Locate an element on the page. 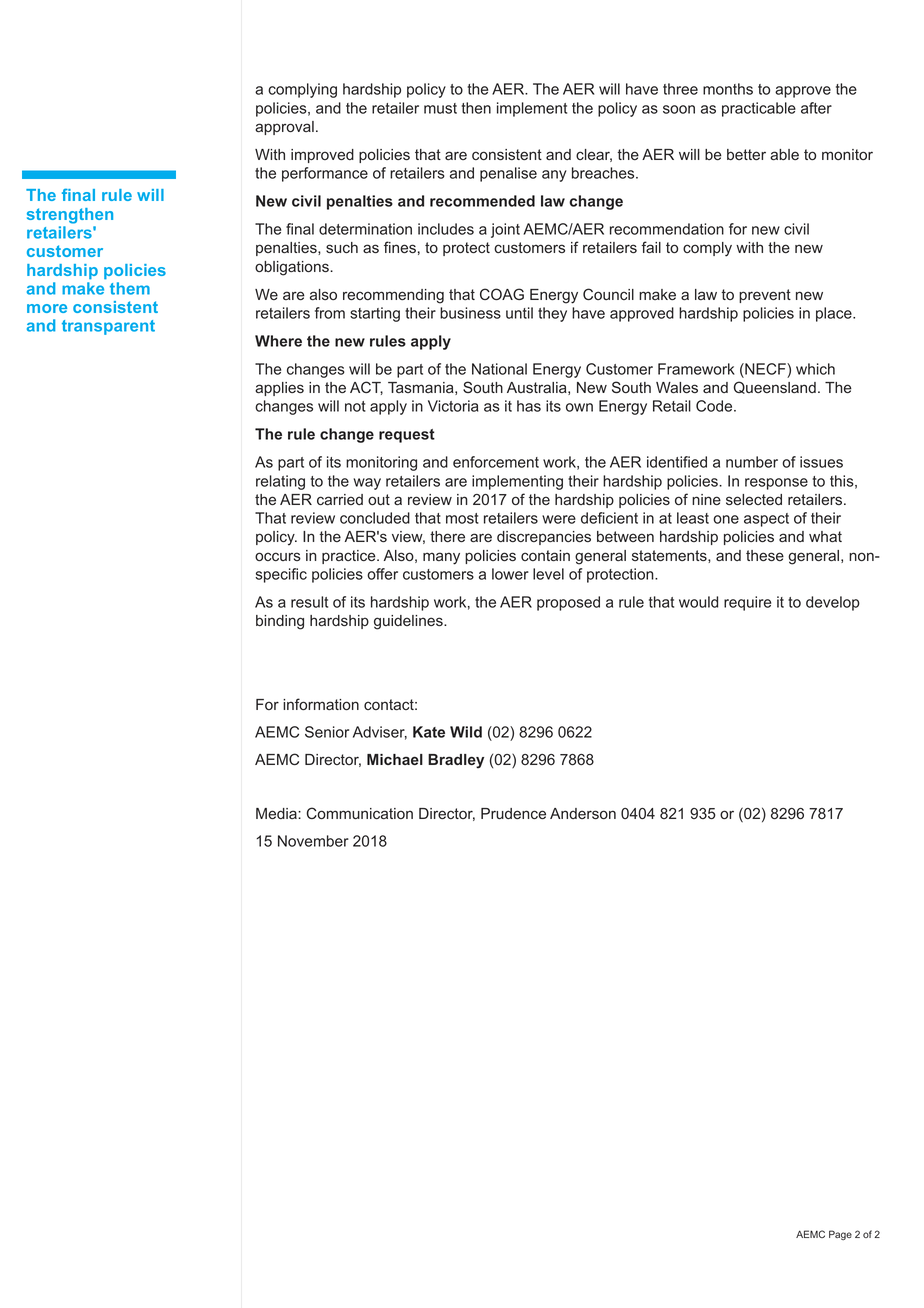  business is located at coordinates (470, 313).
